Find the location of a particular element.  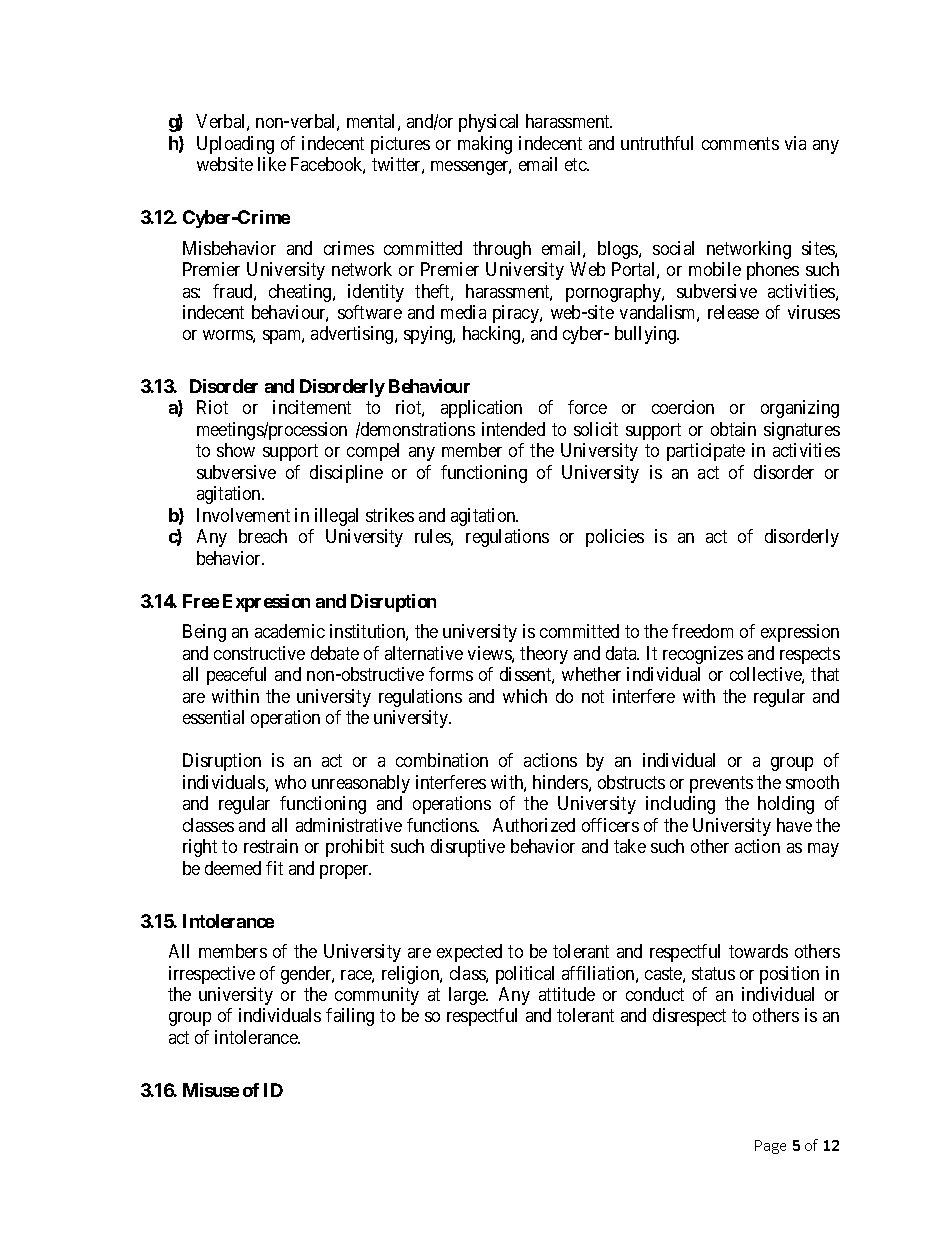

show is located at coordinates (236, 450).
